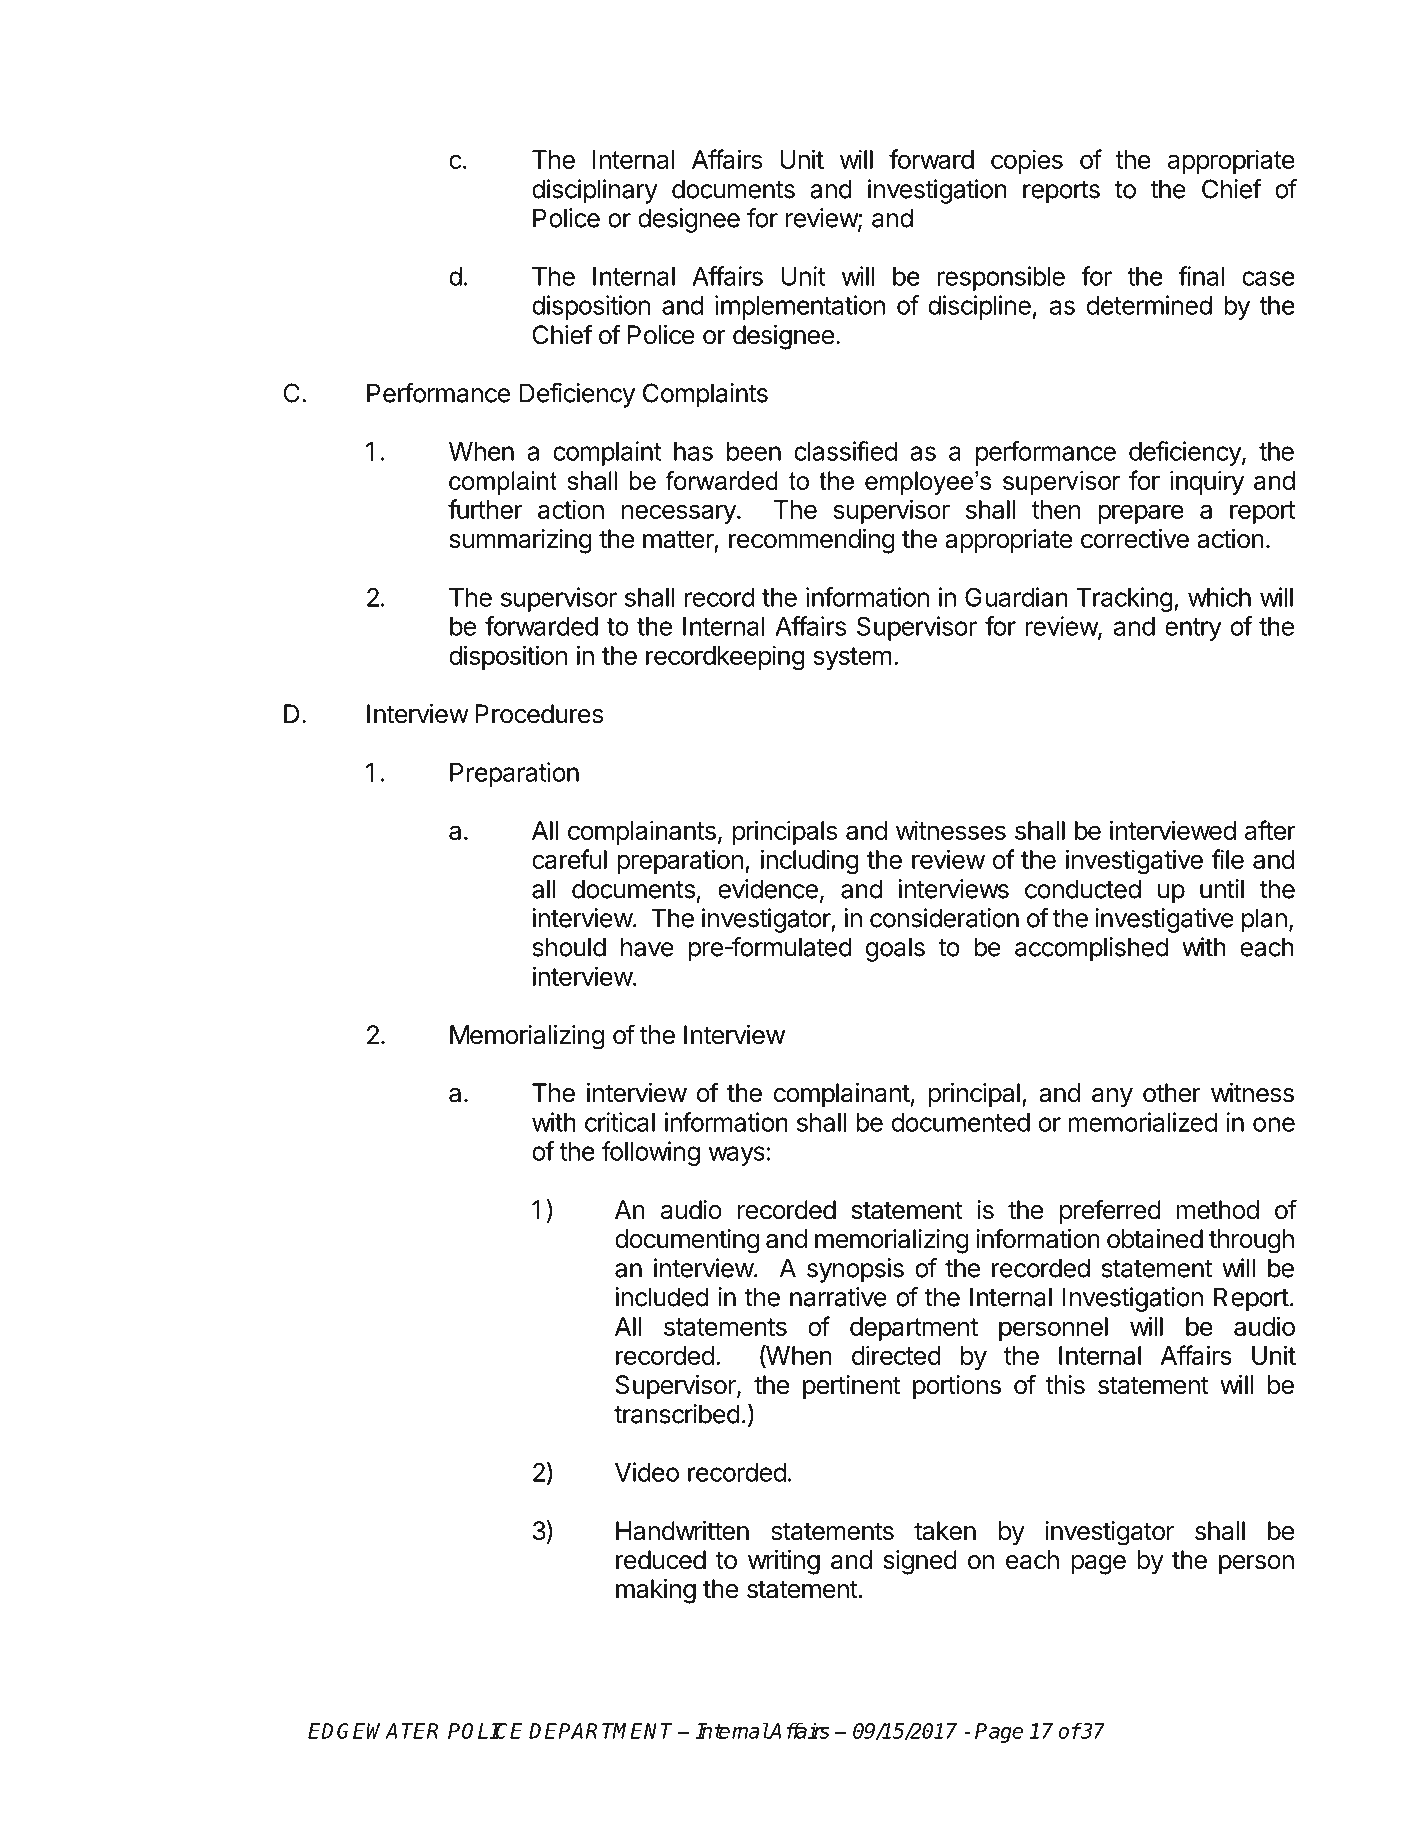 The image size is (1411, 1826). What do you see at coordinates (1065, 1385) in the document?
I see `this` at bounding box center [1065, 1385].
